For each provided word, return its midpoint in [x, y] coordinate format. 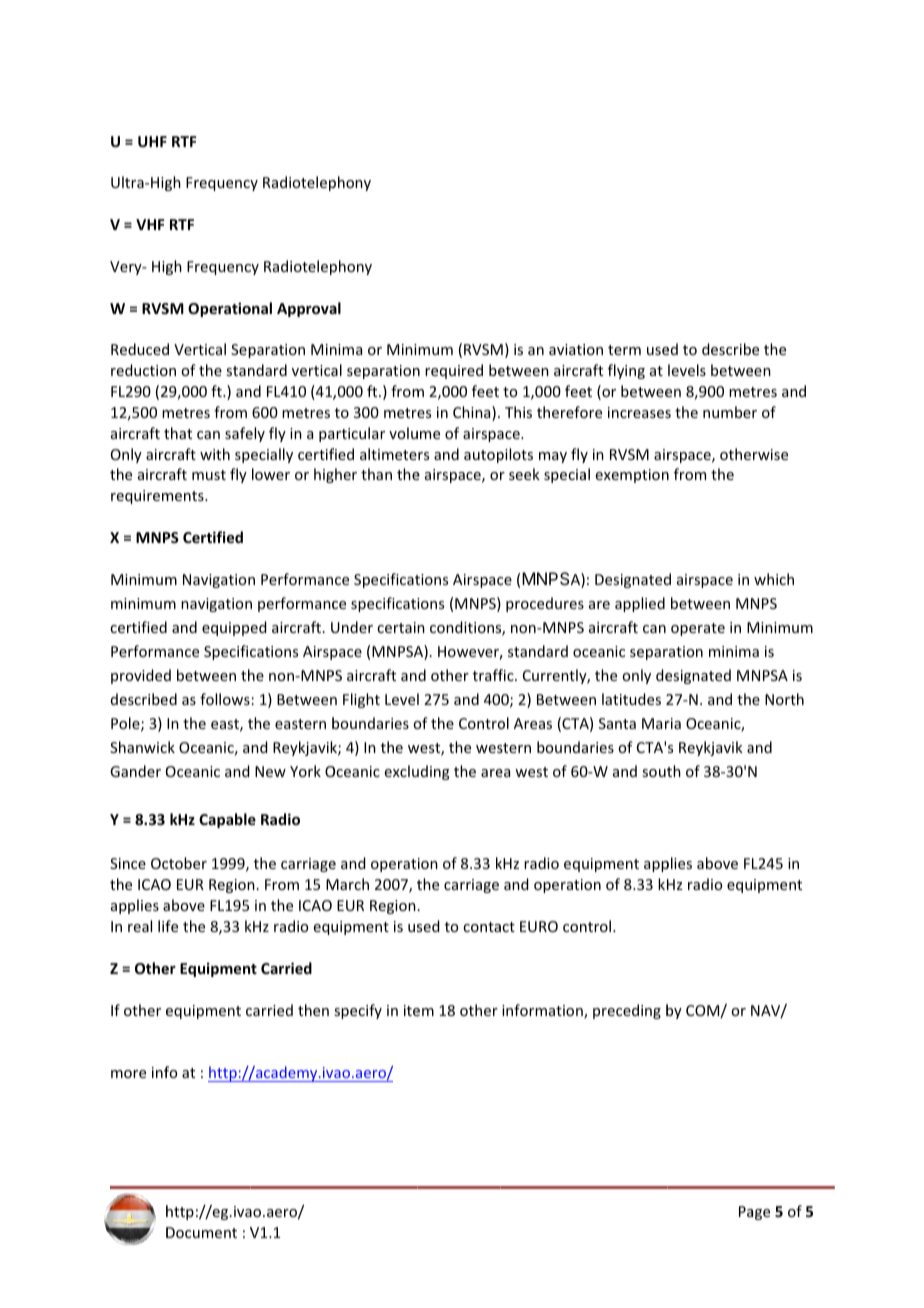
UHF [152, 141]
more [128, 1074]
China [473, 413]
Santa [617, 723]
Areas [533, 723]
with [215, 454]
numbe [727, 412]
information [543, 1011]
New [270, 771]
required [454, 371]
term [624, 350]
